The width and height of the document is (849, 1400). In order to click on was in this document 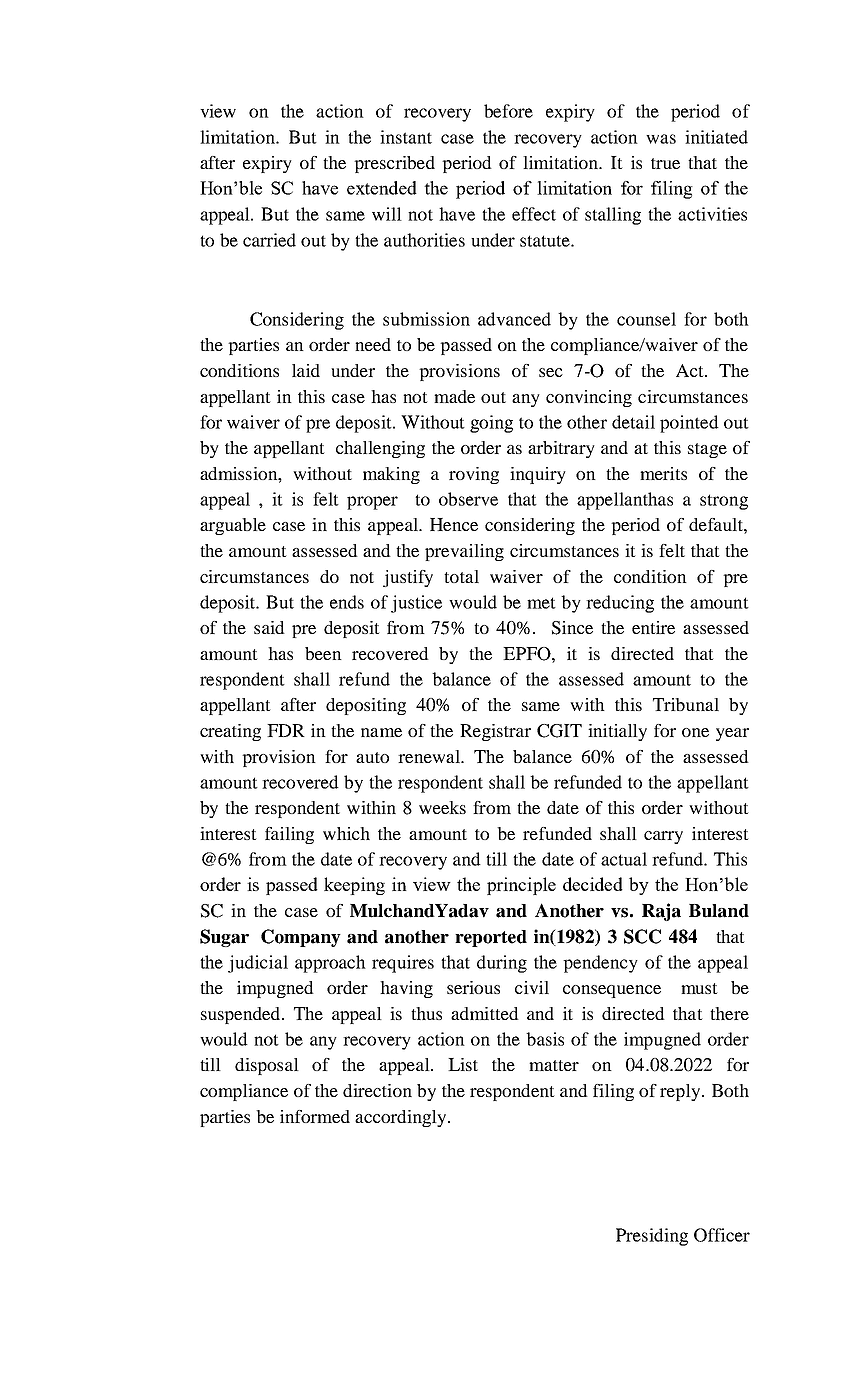, I will do `click(661, 139)`.
